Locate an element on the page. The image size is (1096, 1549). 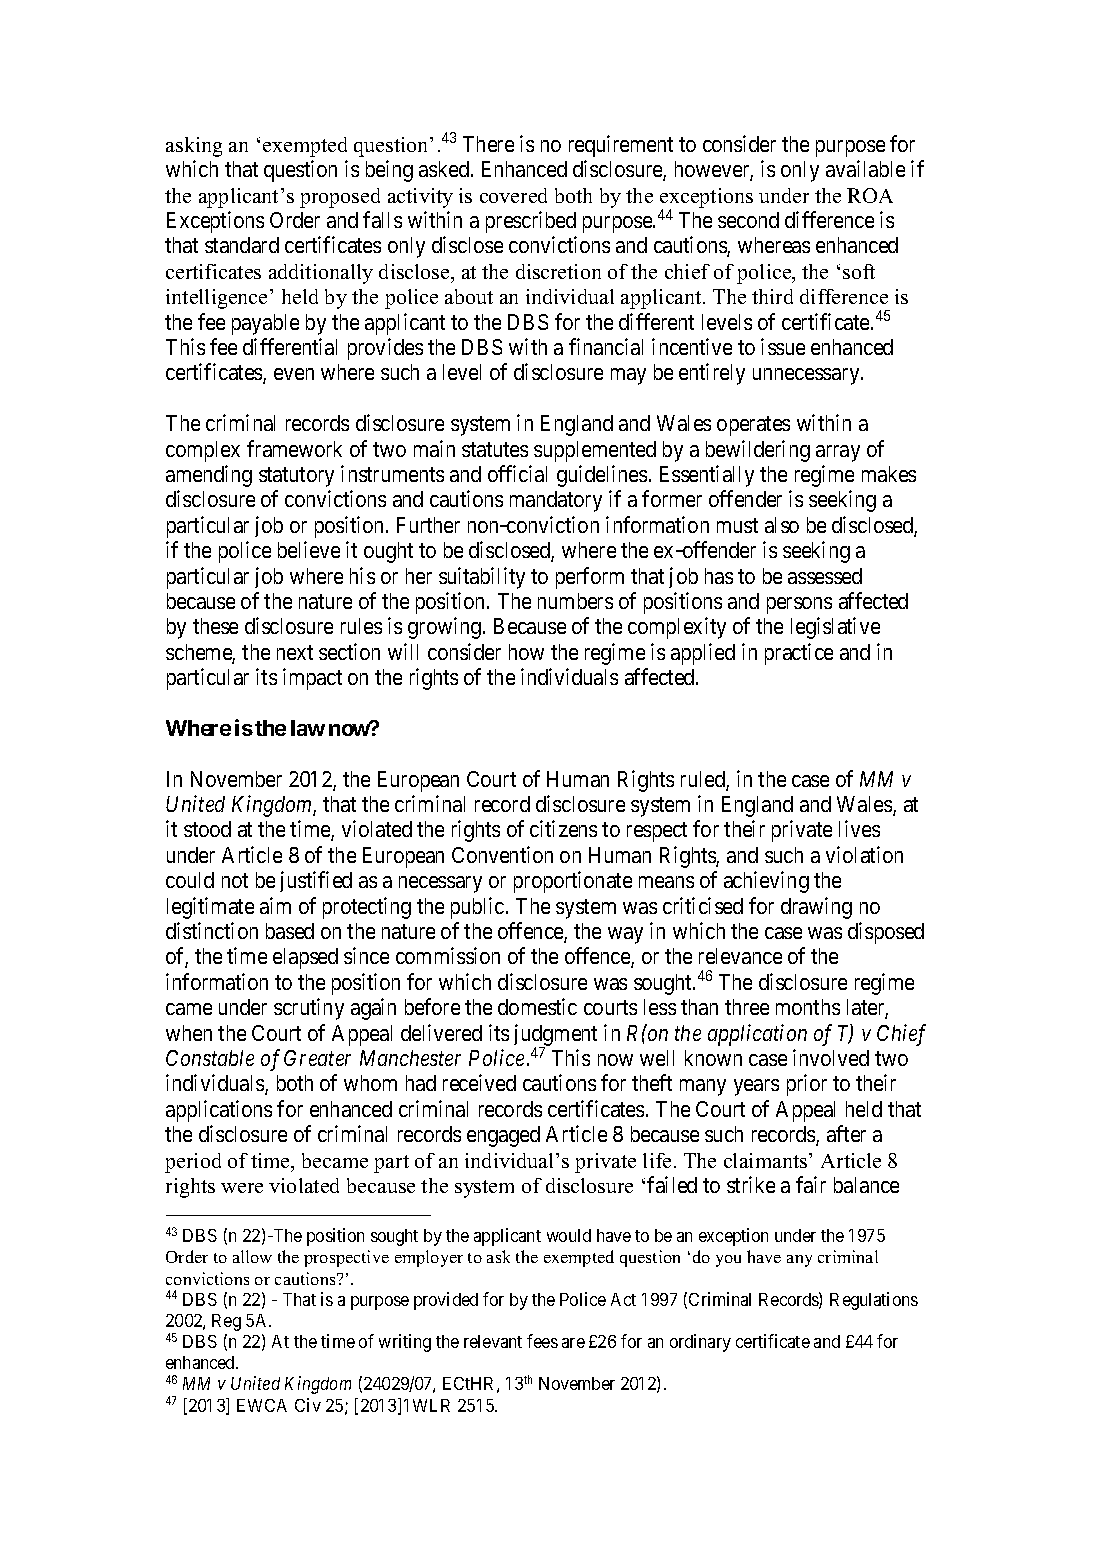
array is located at coordinates (838, 453).
